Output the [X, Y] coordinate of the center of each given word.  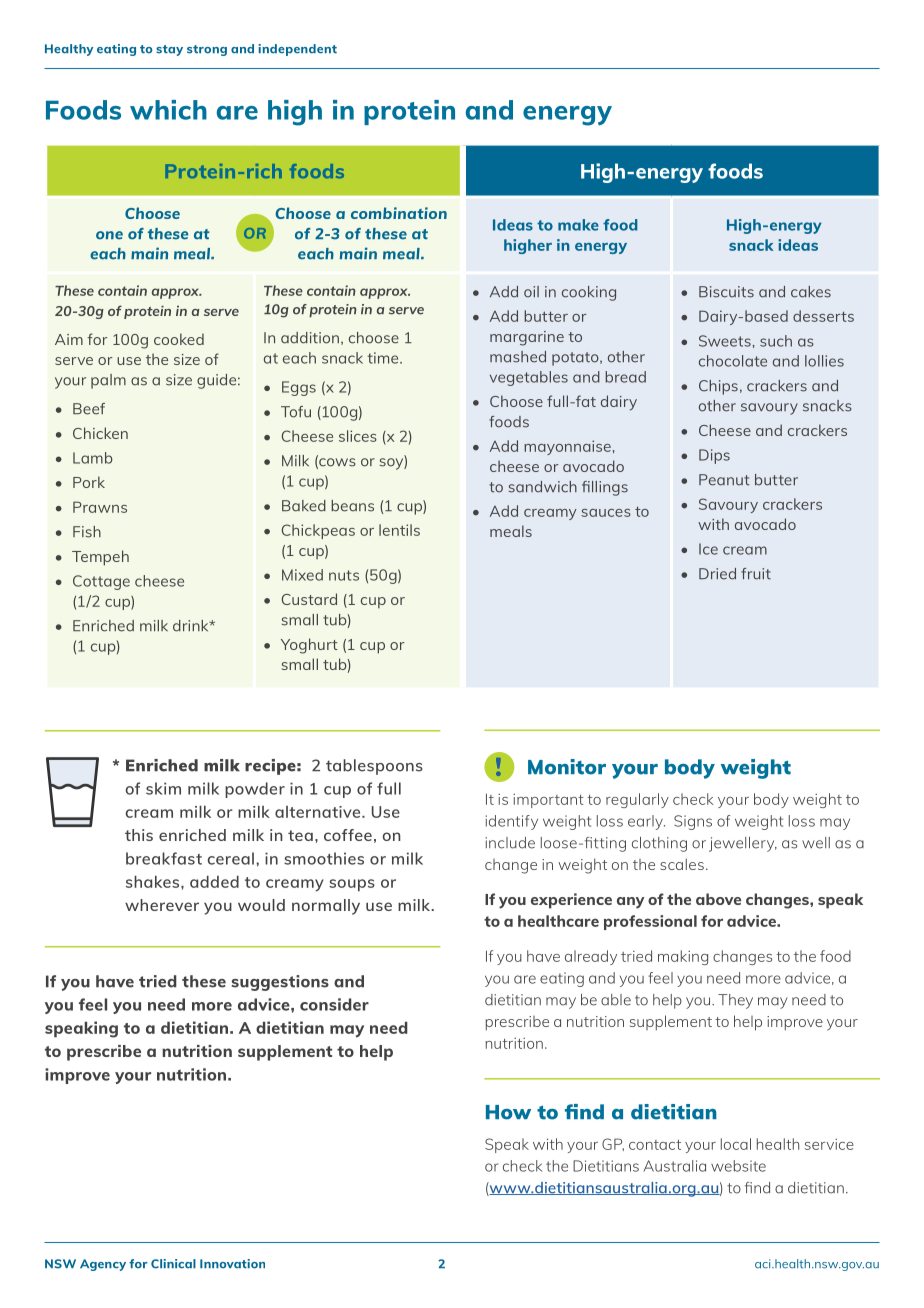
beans [352, 506]
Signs [693, 822]
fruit [756, 574]
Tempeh [100, 558]
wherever [162, 905]
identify [511, 822]
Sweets [725, 341]
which [168, 110]
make [578, 225]
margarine [527, 338]
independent [297, 50]
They [735, 1001]
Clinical [173, 1264]
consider [334, 1004]
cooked [179, 339]
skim [163, 788]
